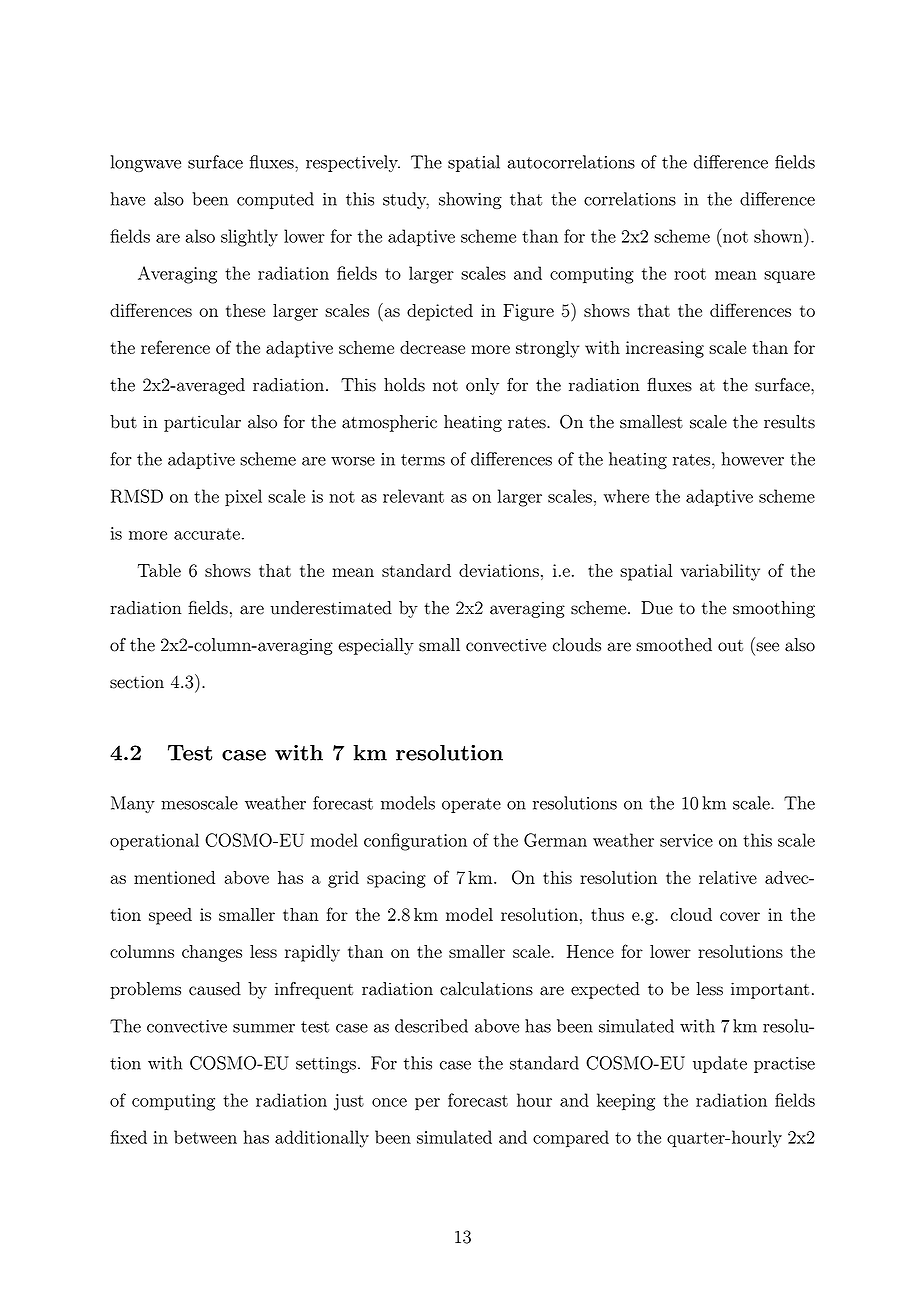 Image resolution: width=924 pixels, height=1308 pixels. What do you see at coordinates (482, 386) in the image?
I see `only` at bounding box center [482, 386].
